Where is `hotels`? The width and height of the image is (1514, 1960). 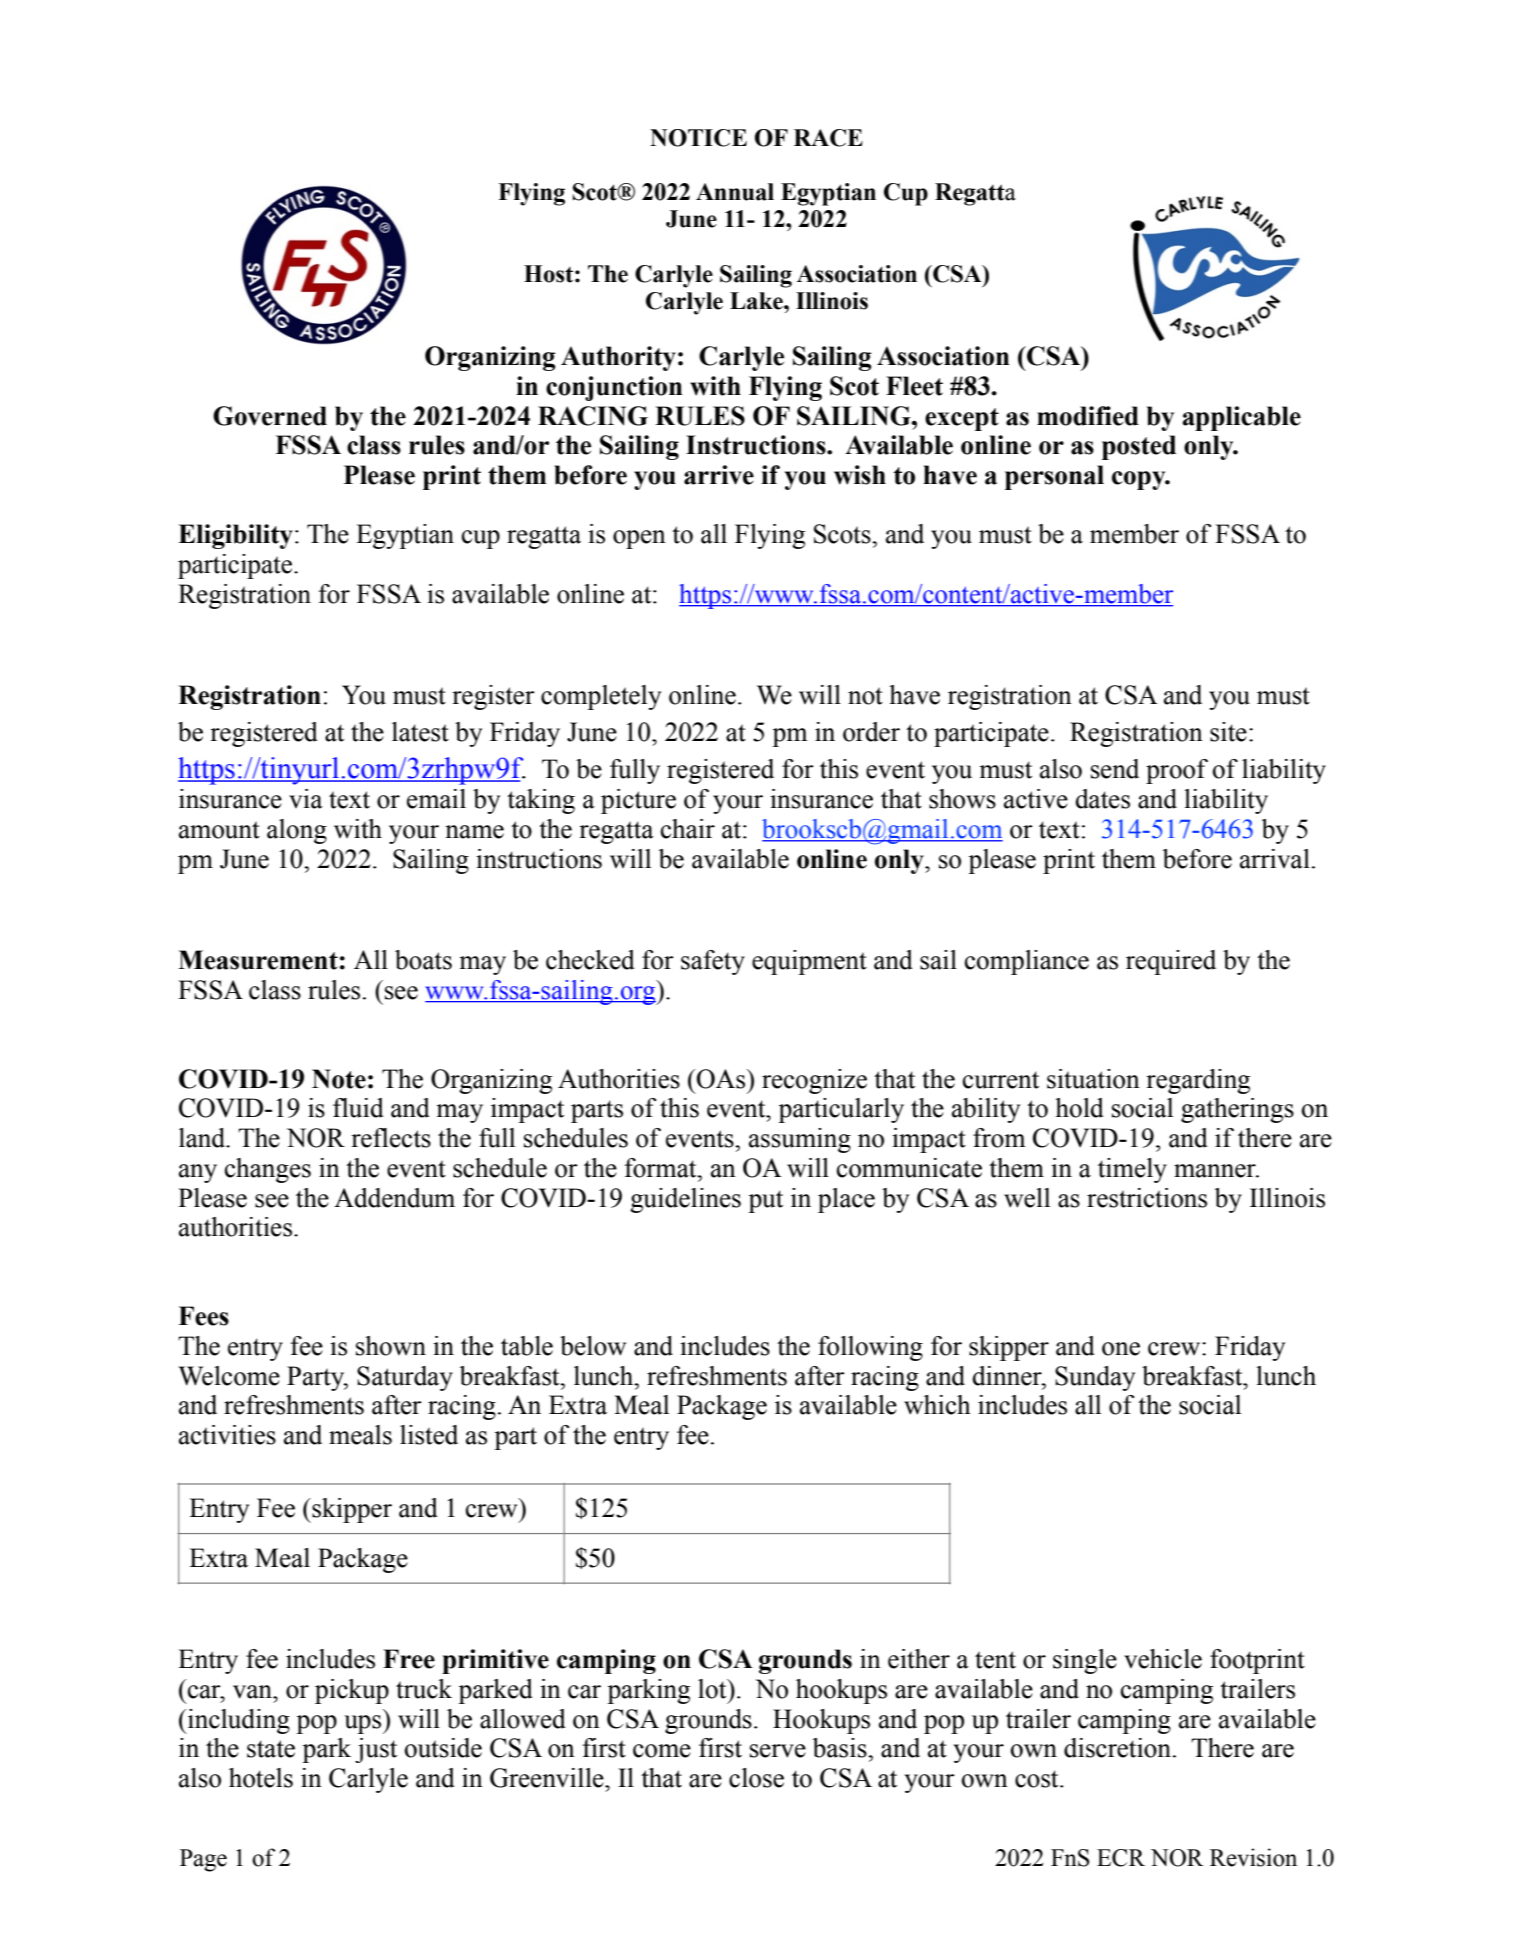 hotels is located at coordinates (261, 1778).
